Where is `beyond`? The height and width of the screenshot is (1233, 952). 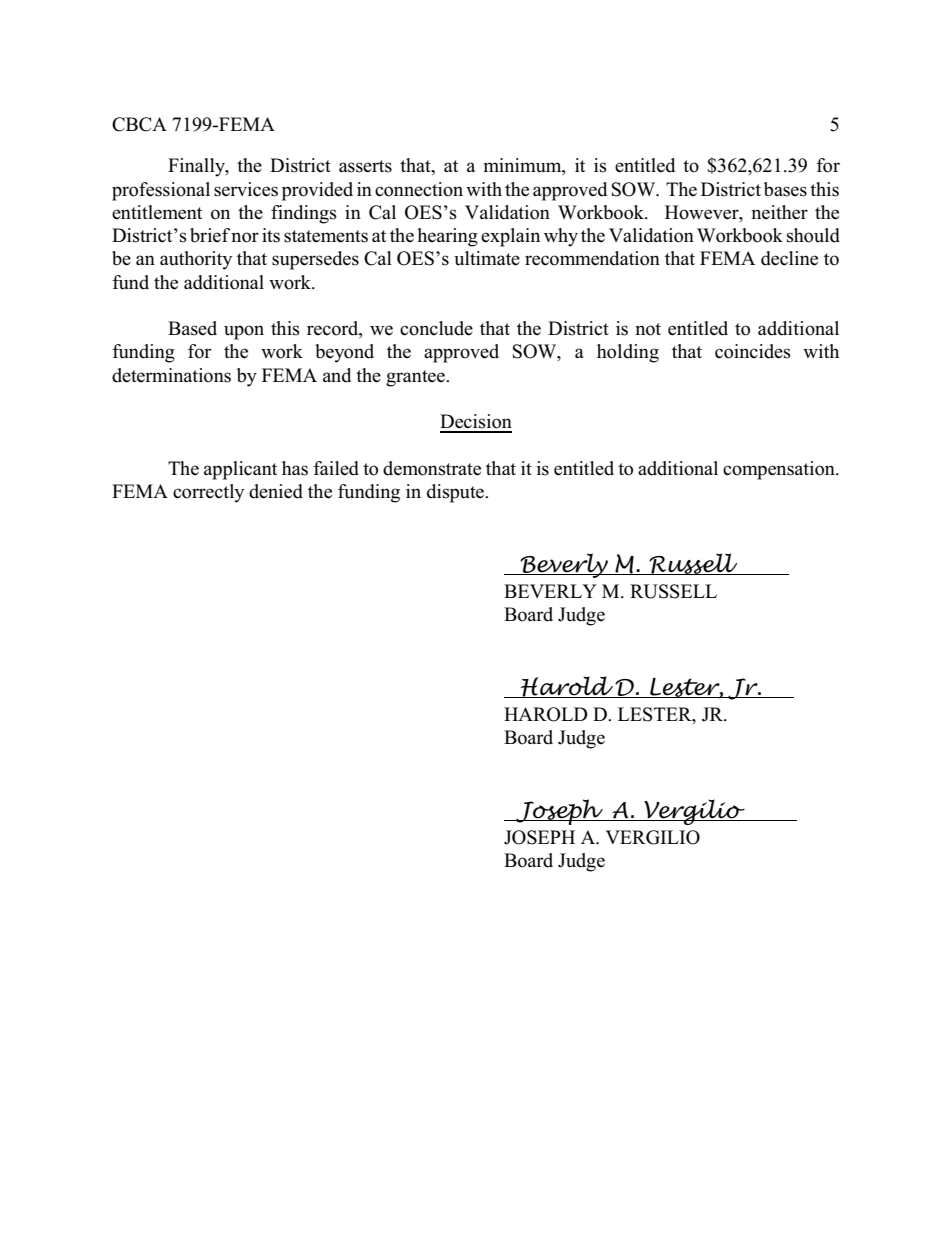 beyond is located at coordinates (344, 353).
